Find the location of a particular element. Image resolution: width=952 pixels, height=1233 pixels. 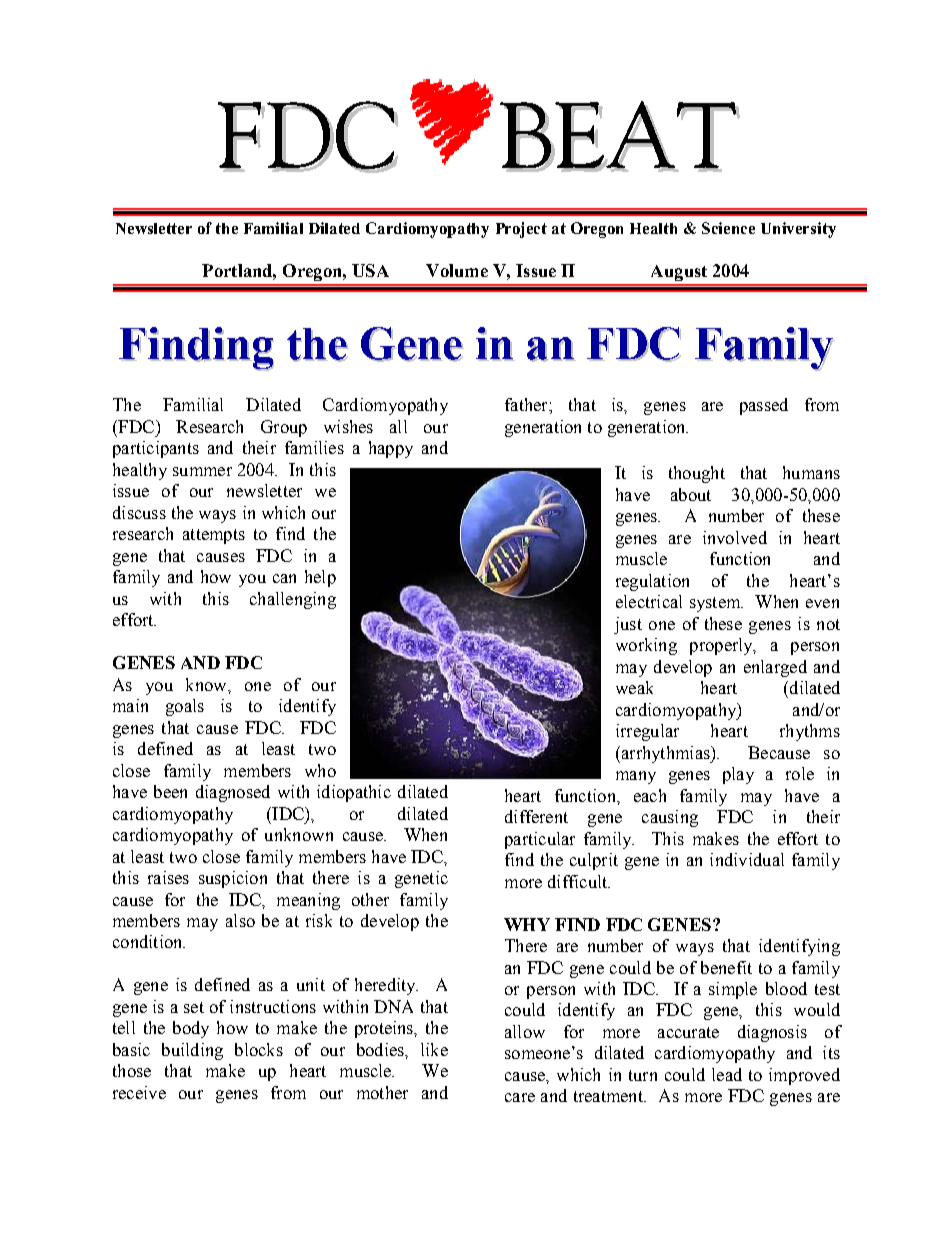

USA is located at coordinates (370, 270).
